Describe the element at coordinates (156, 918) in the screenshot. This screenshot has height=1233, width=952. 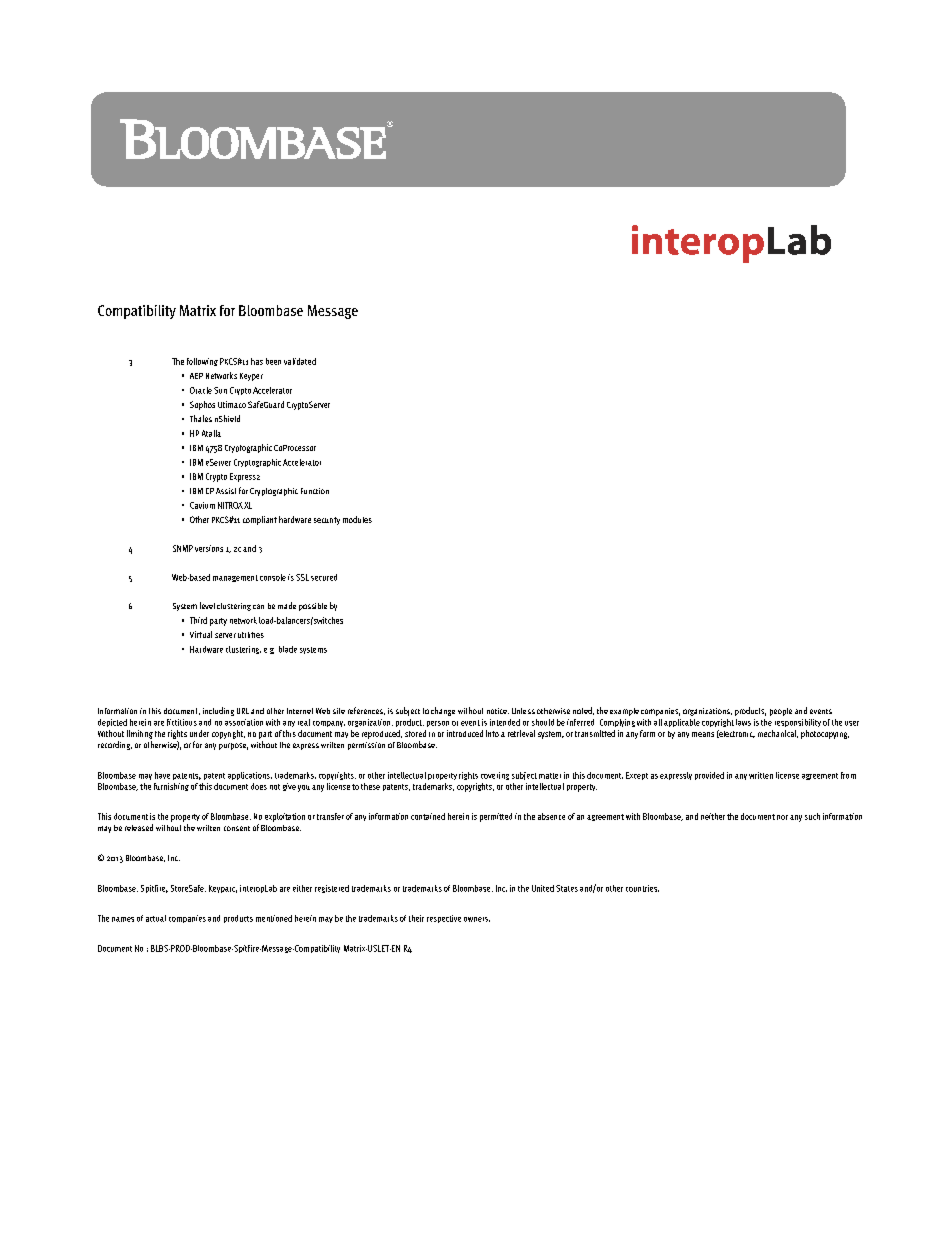
I see `actual` at that location.
